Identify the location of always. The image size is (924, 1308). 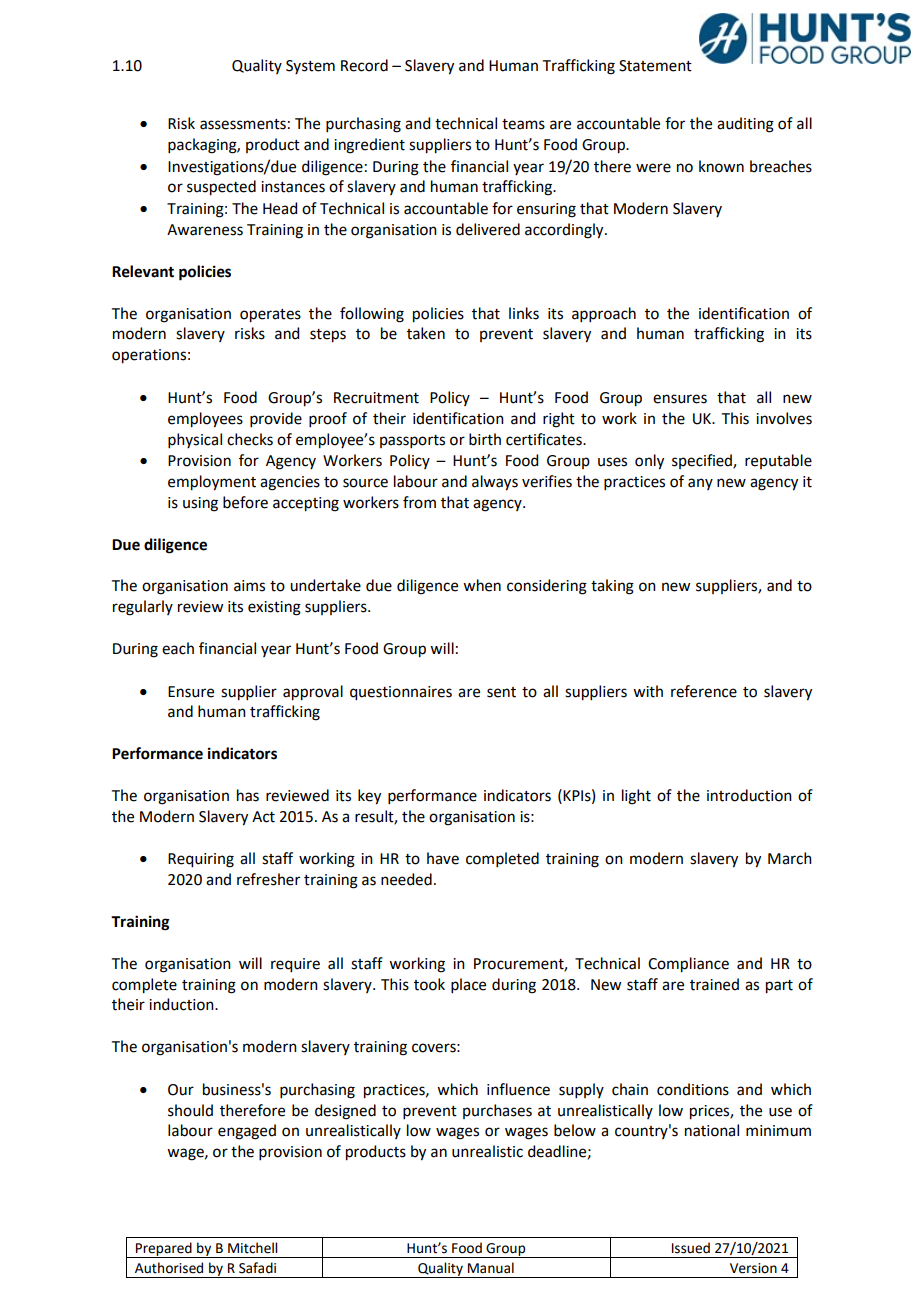
(495, 483).
